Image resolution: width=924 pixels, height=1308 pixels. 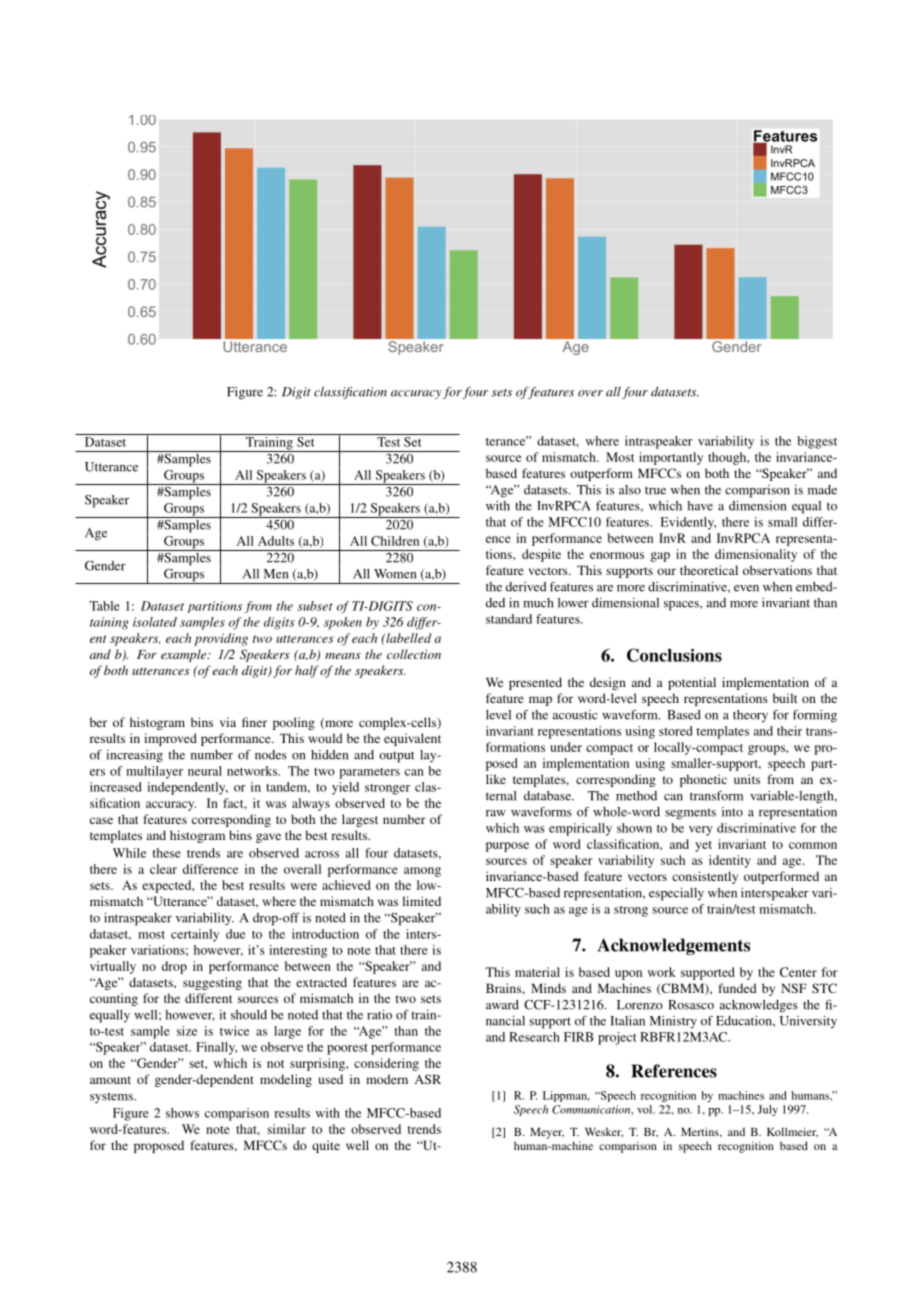 I want to click on importantly, so click(x=671, y=458).
